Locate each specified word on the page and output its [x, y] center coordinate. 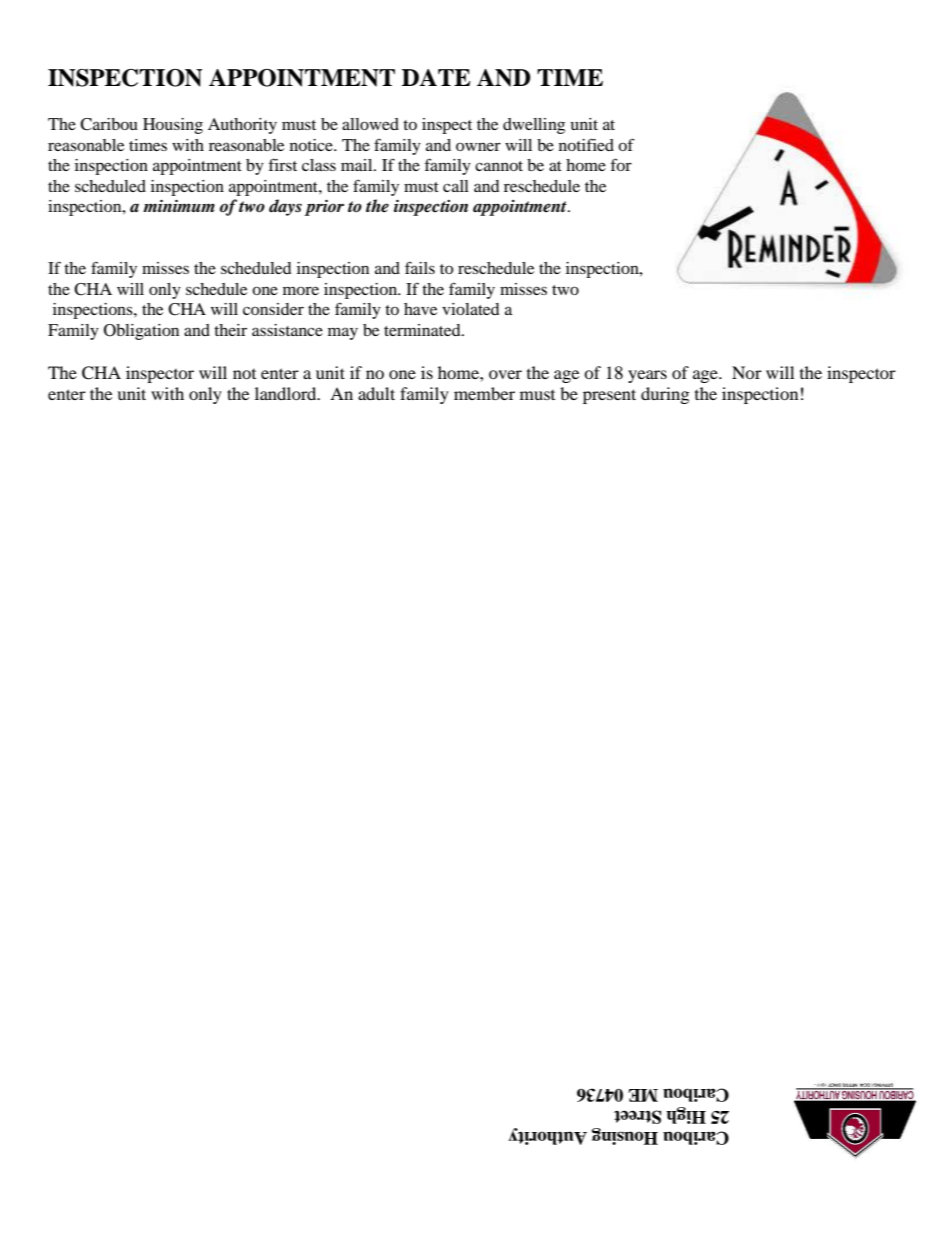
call [456, 186]
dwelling [534, 126]
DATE [436, 77]
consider [273, 309]
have [420, 309]
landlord [287, 393]
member [484, 393]
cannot [499, 166]
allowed [370, 124]
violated [471, 309]
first [283, 164]
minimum [179, 205]
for [621, 164]
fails [420, 267]
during [665, 395]
